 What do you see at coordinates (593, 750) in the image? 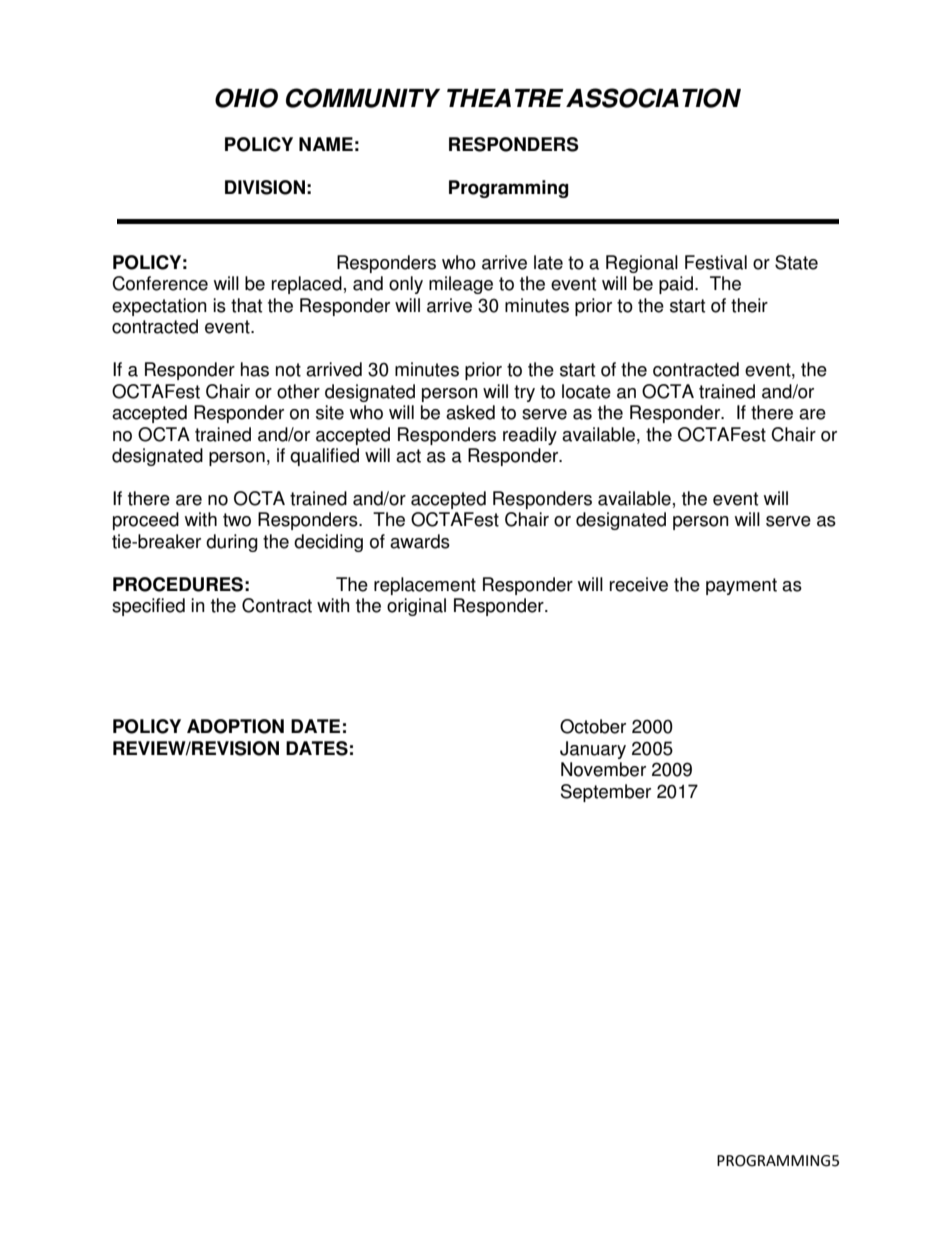
I see `January` at bounding box center [593, 750].
